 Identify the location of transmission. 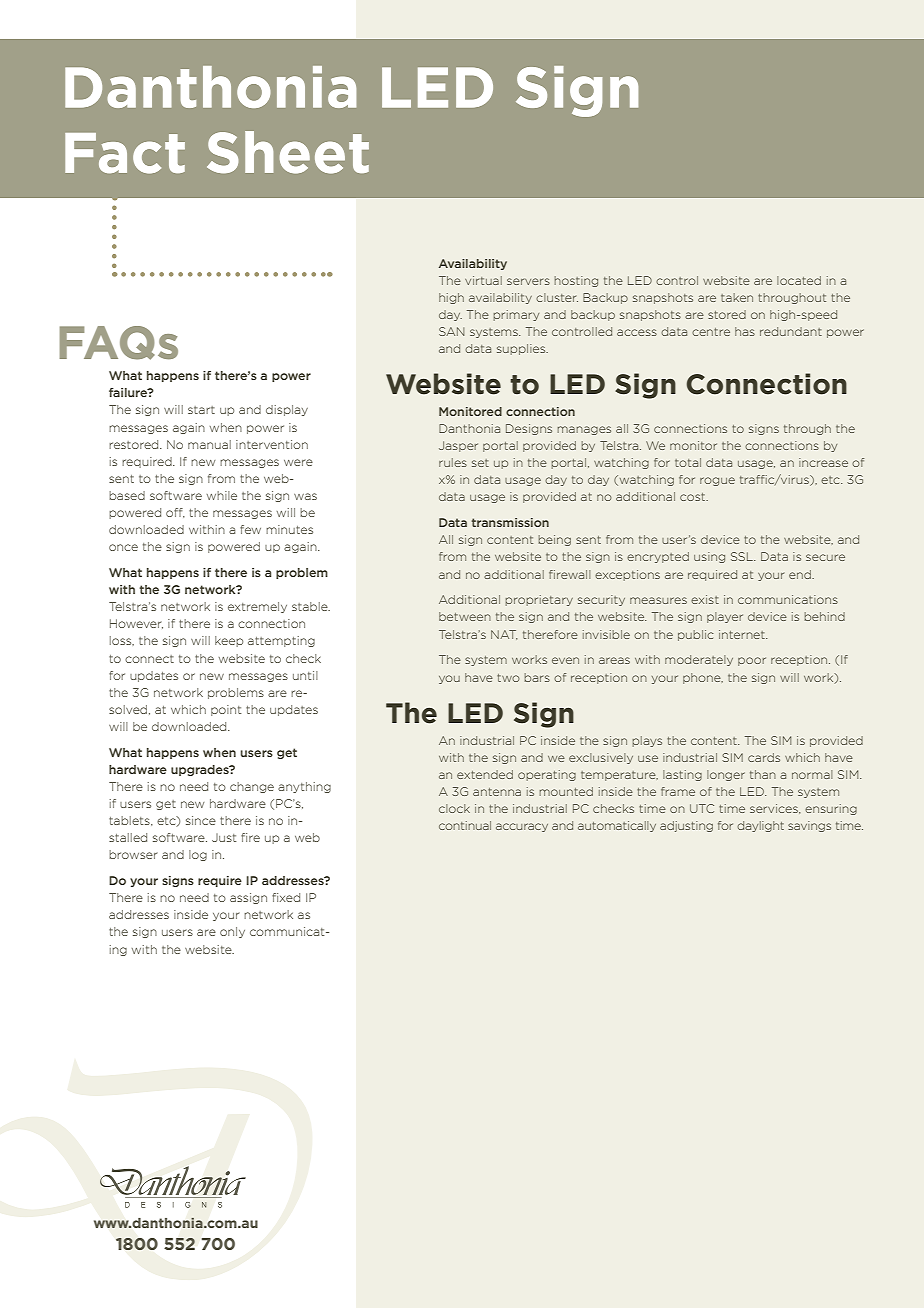
(510, 522).
